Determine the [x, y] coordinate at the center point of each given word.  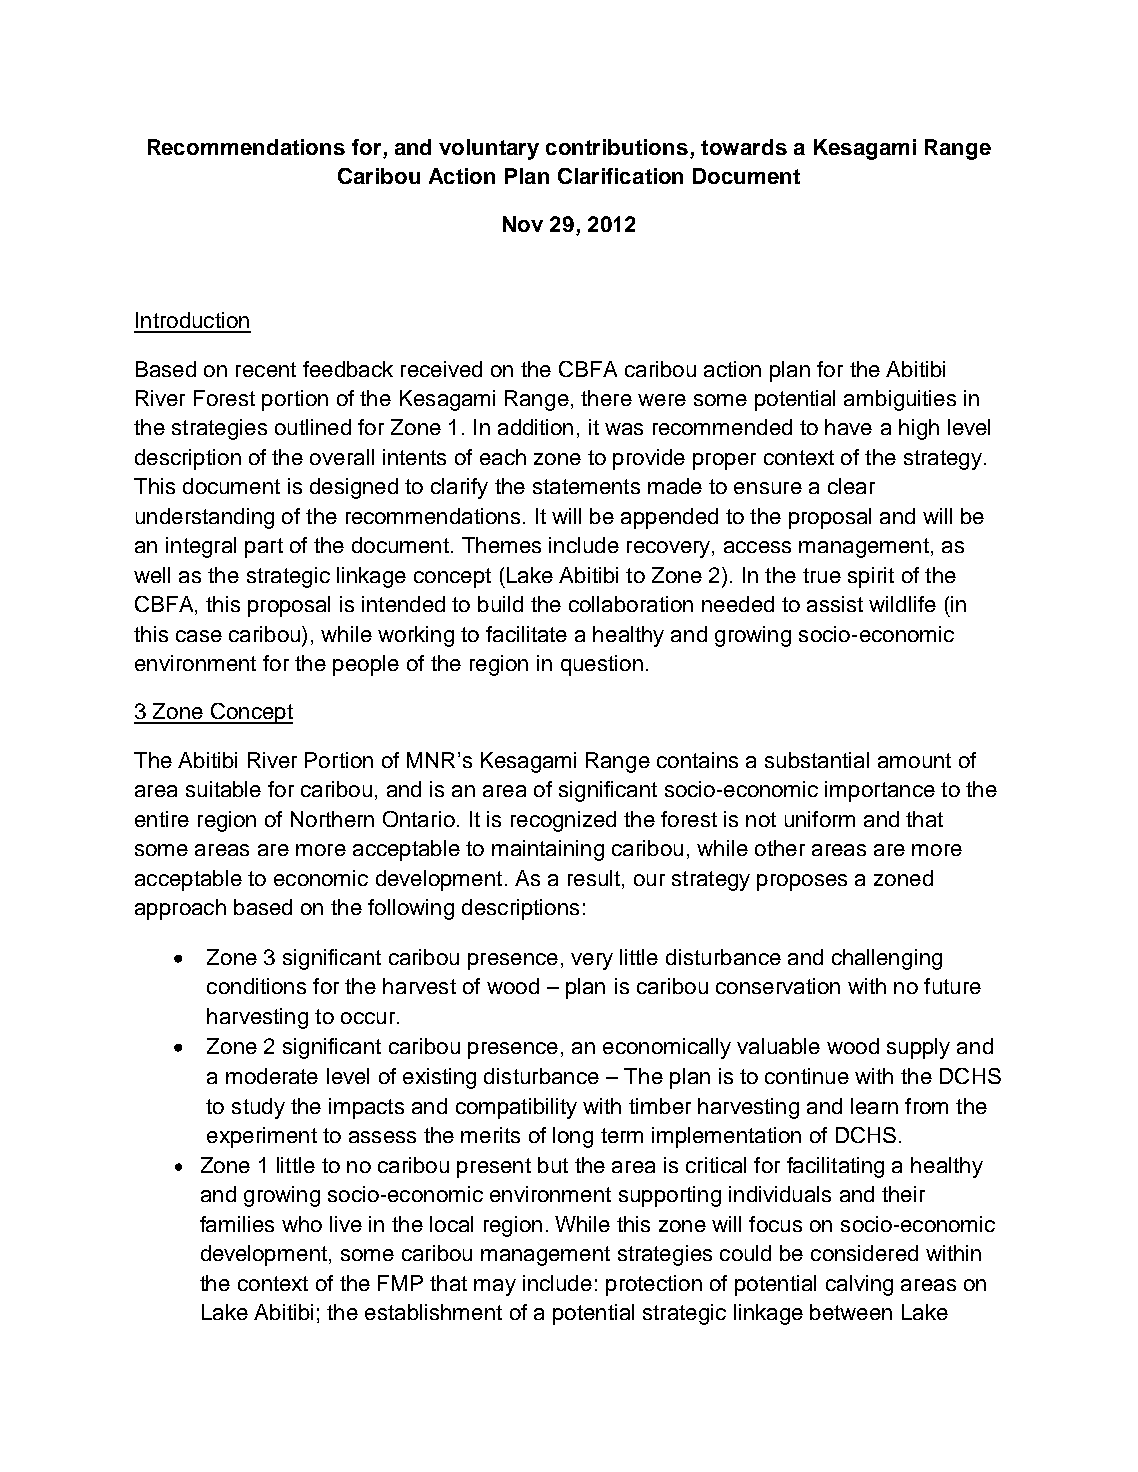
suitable [223, 789]
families [237, 1224]
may [495, 1287]
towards [744, 147]
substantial [817, 760]
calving [859, 1285]
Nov [523, 224]
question [602, 665]
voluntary [489, 149]
